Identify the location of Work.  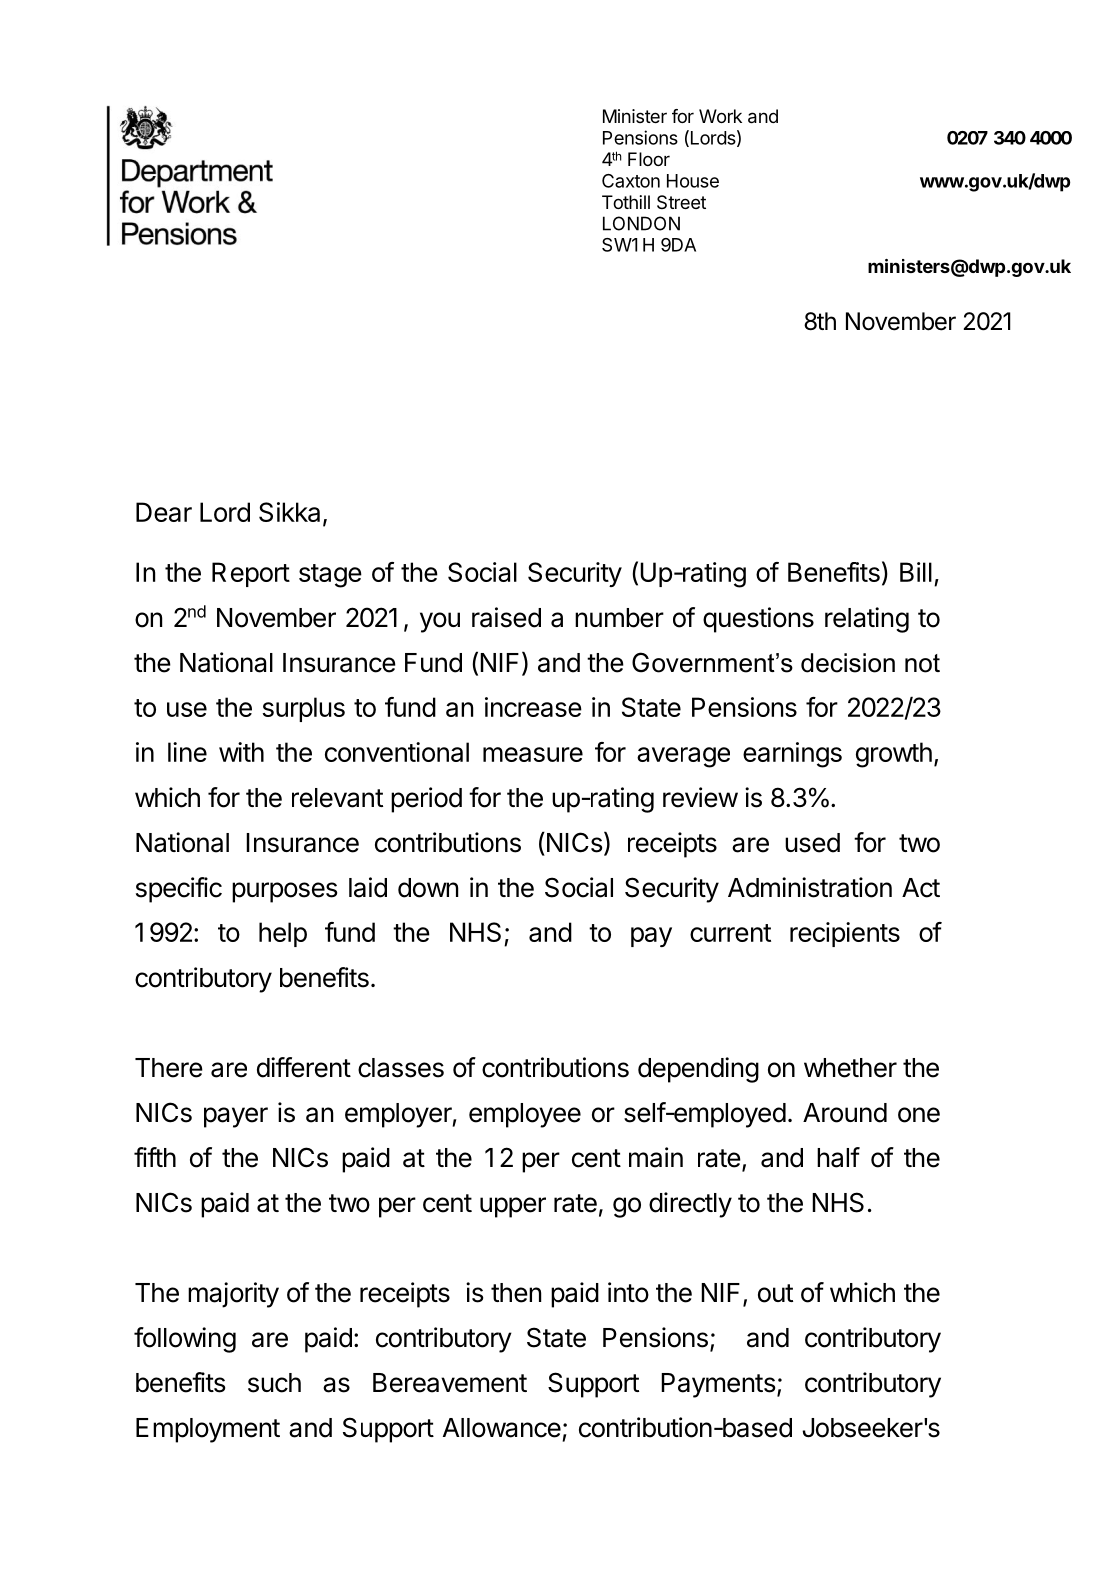
(720, 116).
